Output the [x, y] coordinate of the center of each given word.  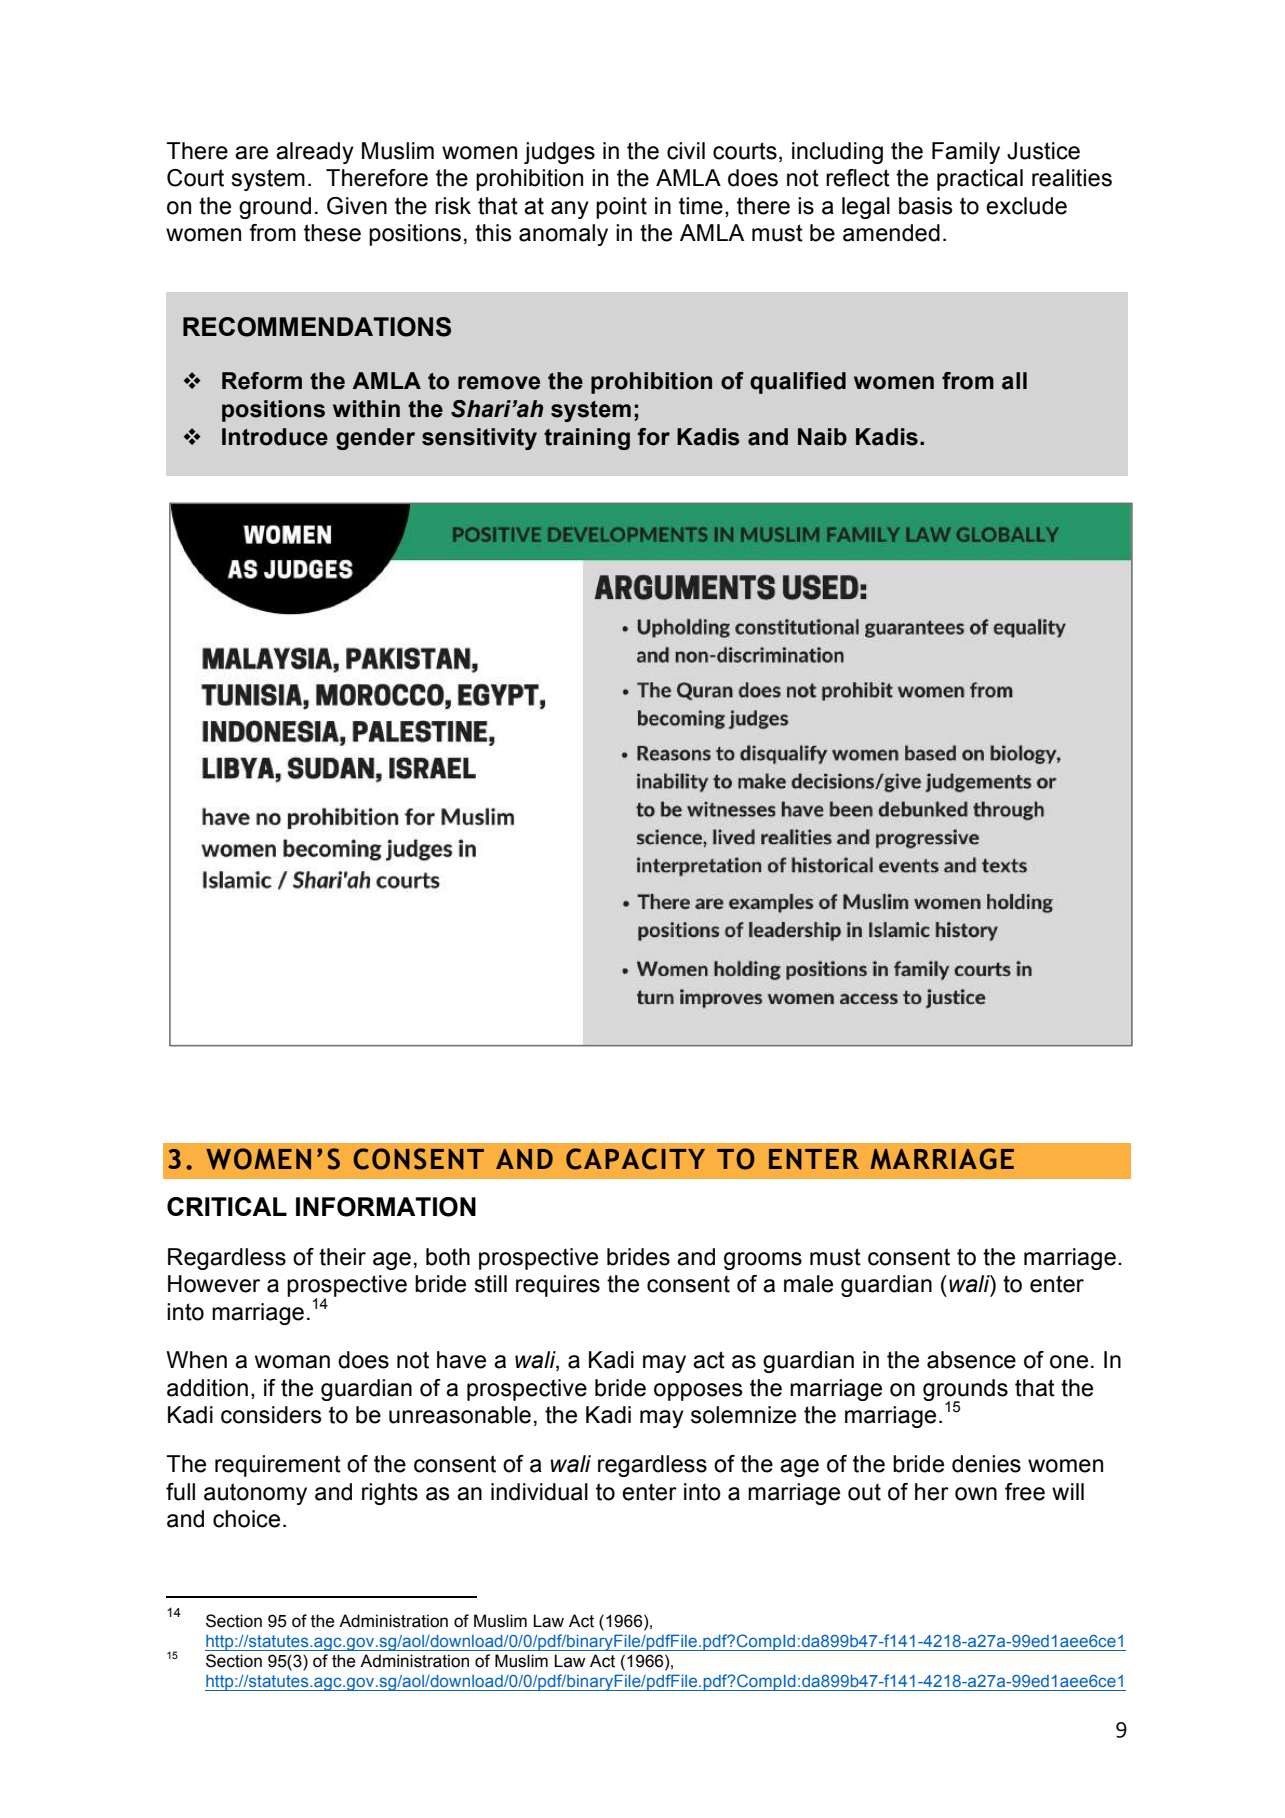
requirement [278, 1466]
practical [980, 180]
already [315, 153]
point [621, 208]
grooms [763, 1261]
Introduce [275, 437]
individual [539, 1492]
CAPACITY [635, 1159]
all [1014, 381]
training [587, 439]
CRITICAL [227, 1206]
